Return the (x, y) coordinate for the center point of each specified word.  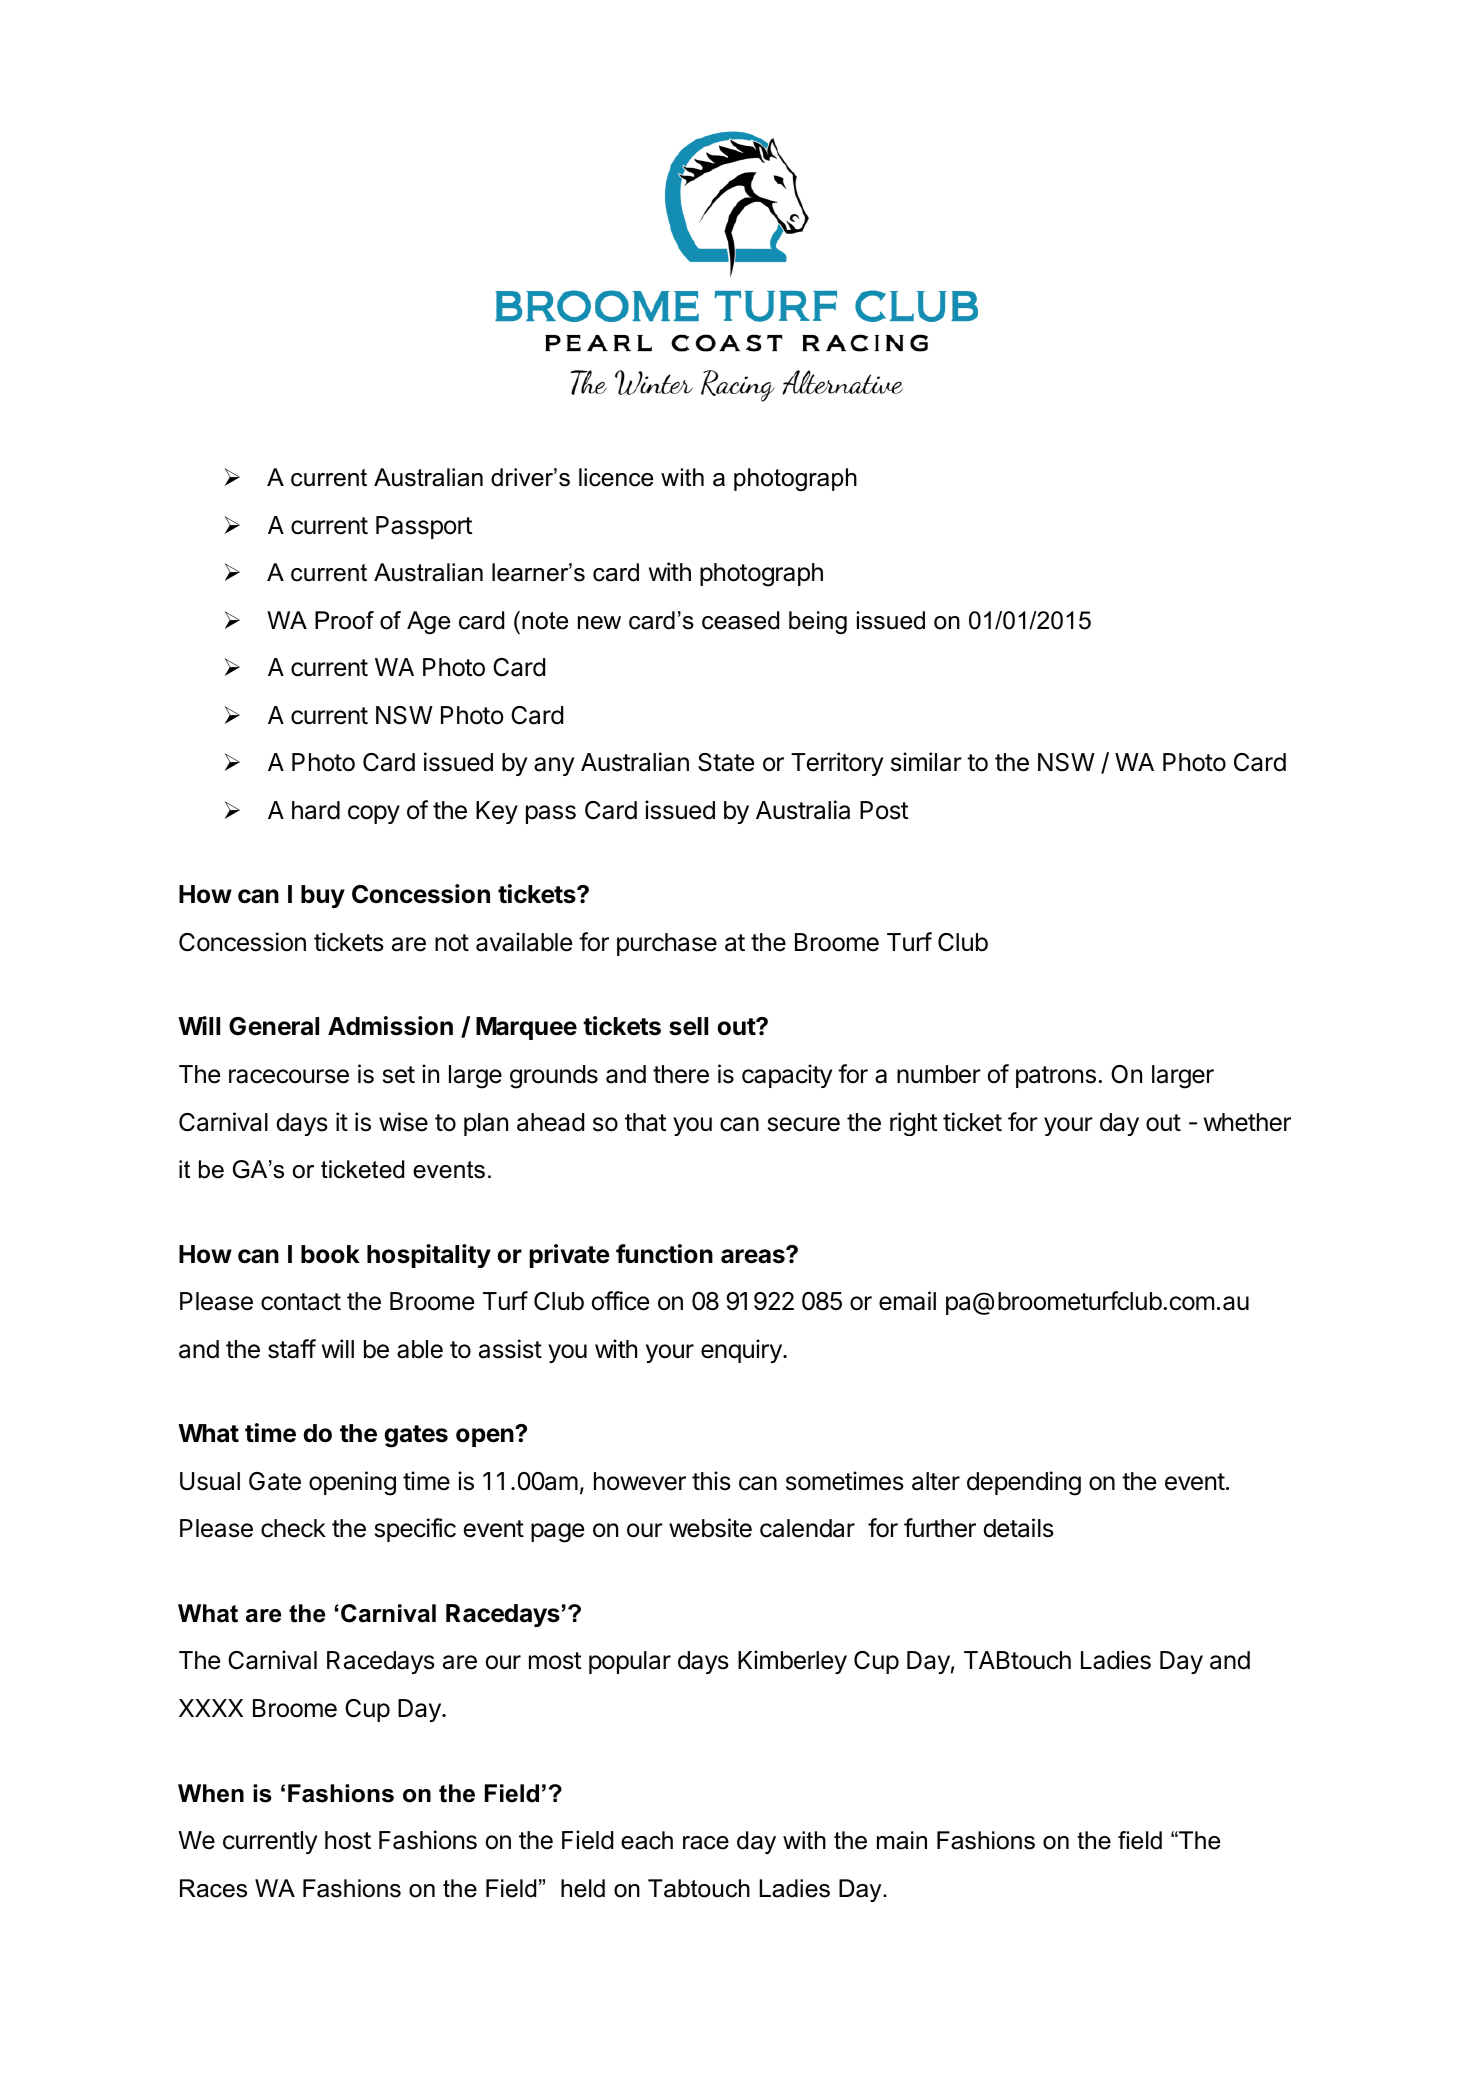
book (330, 1254)
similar (926, 762)
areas (754, 1256)
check (293, 1528)
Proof (344, 620)
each (647, 1840)
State (726, 762)
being (818, 622)
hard (316, 810)
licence (616, 477)
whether (1247, 1122)
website (710, 1528)
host (348, 1840)
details (1018, 1528)
